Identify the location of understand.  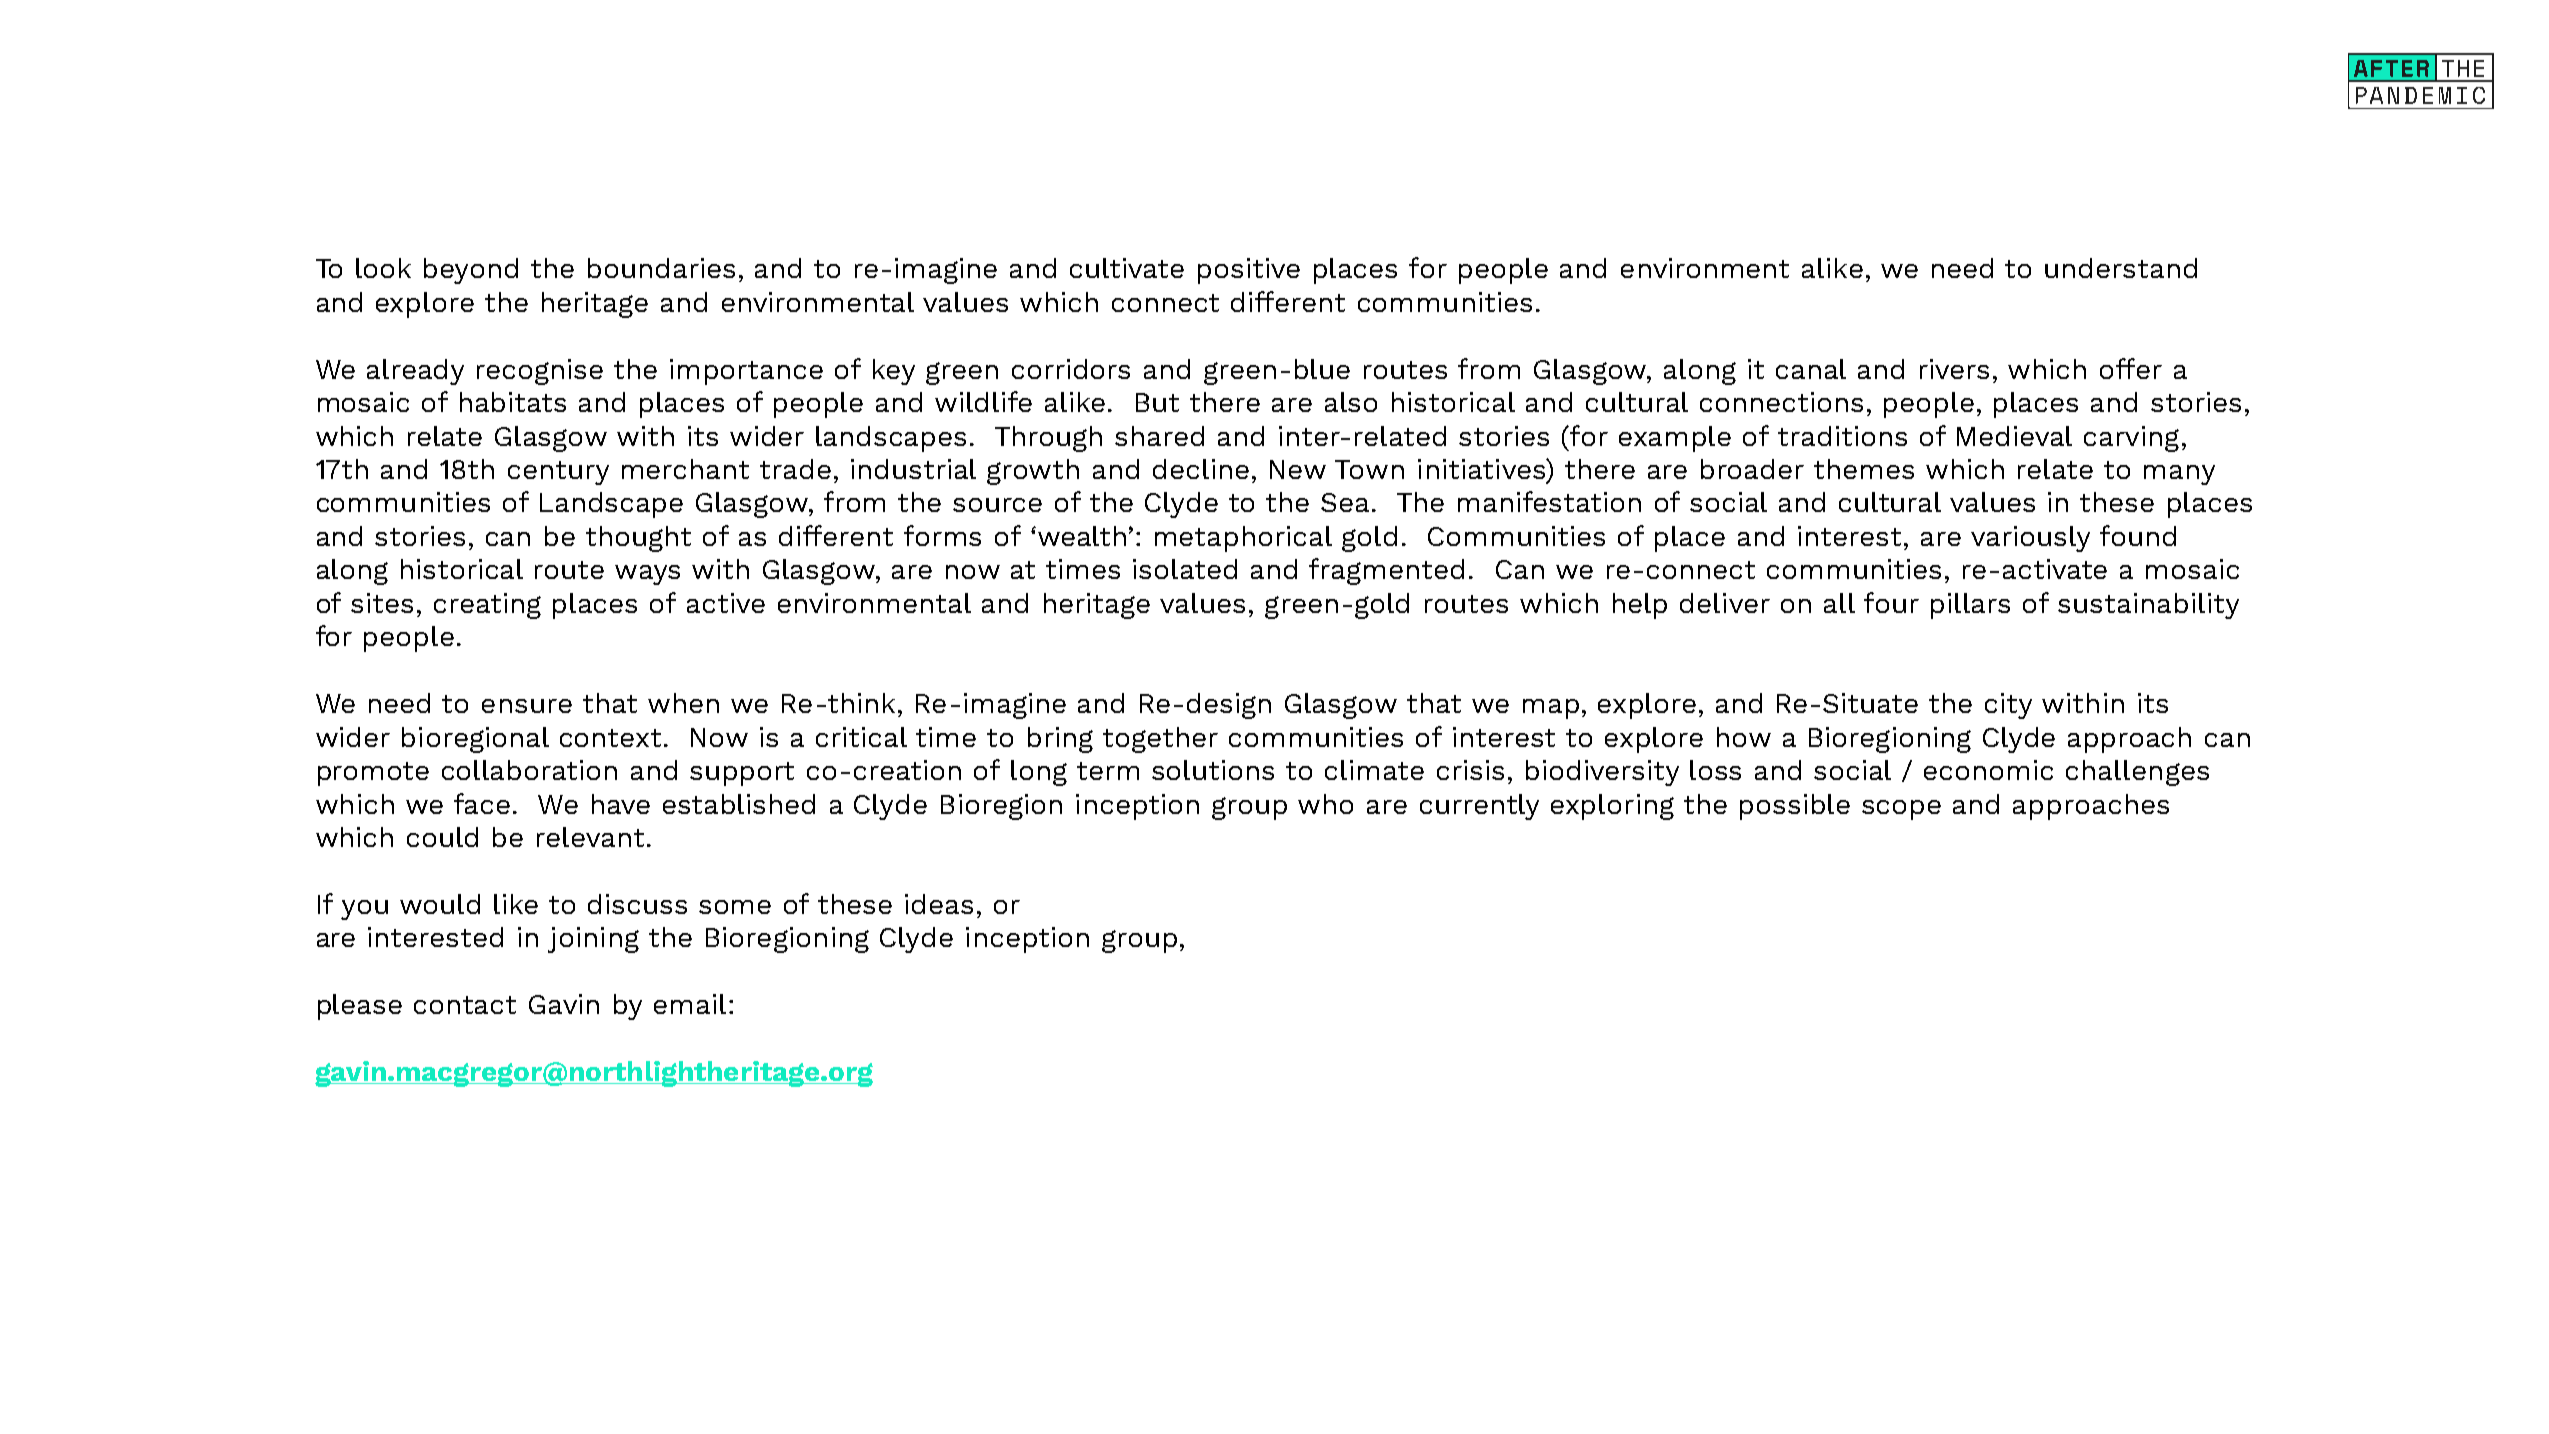
(2121, 268).
